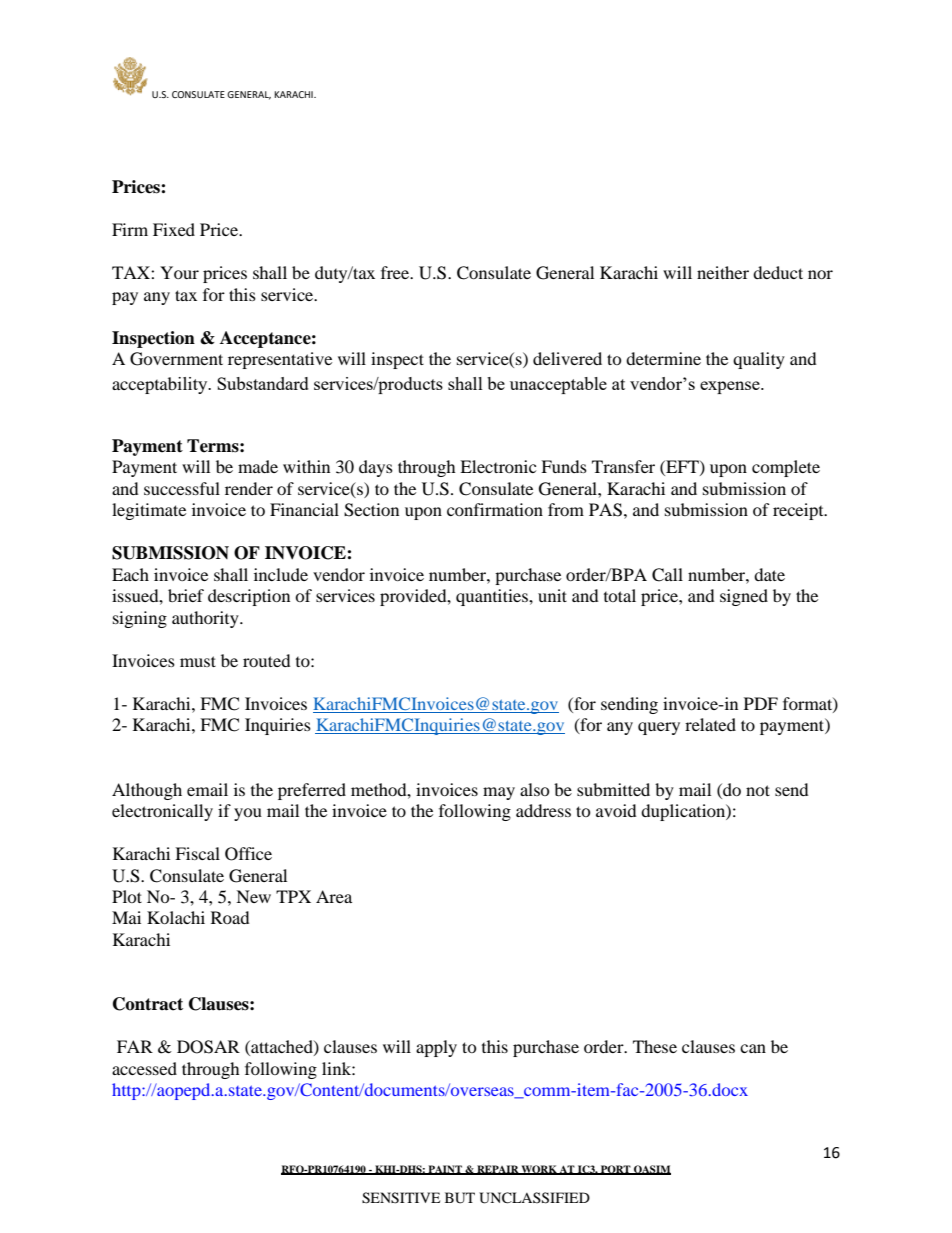 This screenshot has width=952, height=1233. I want to click on Road, so click(230, 917).
